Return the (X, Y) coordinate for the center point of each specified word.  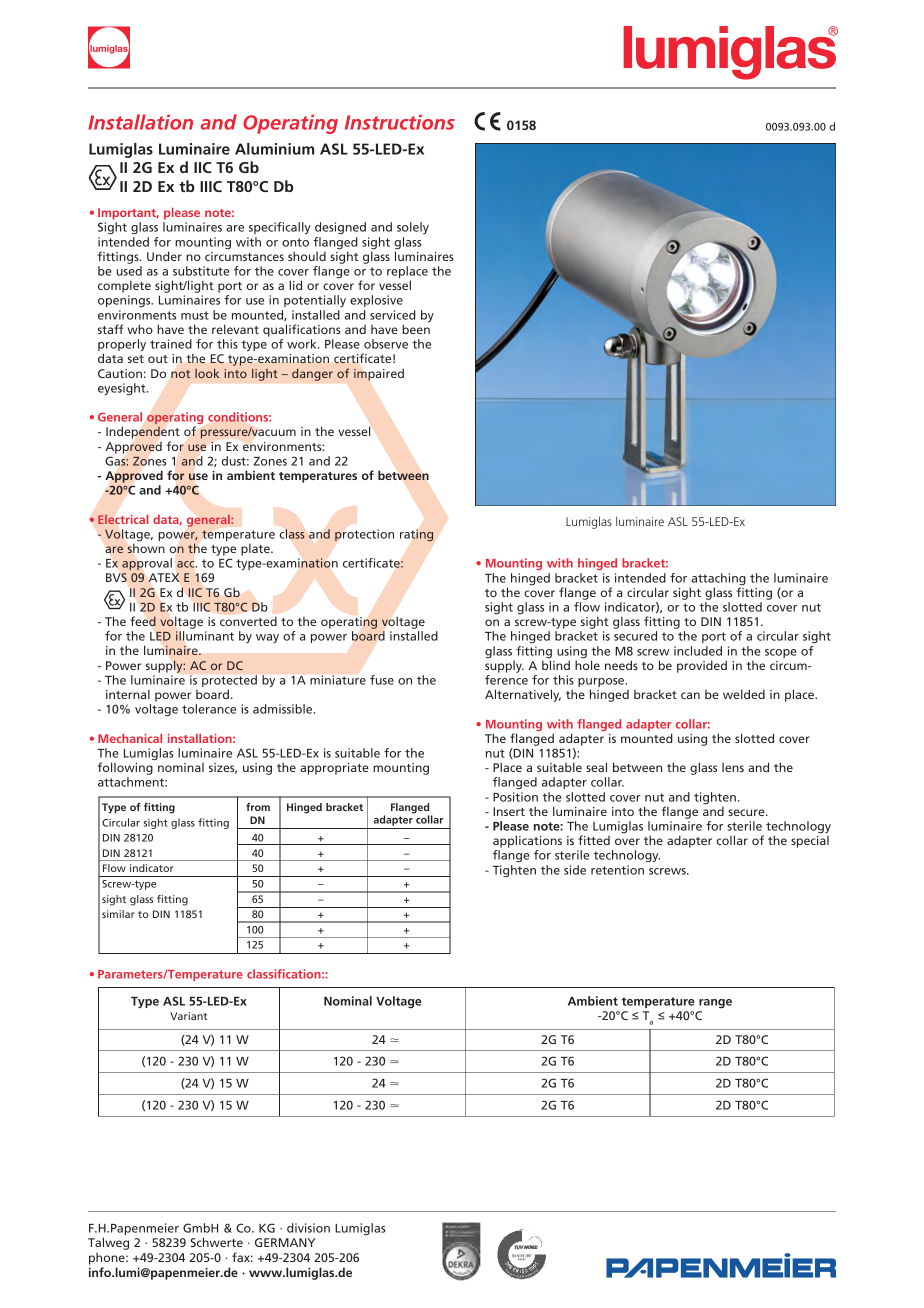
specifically (280, 228)
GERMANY (285, 1242)
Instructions (400, 122)
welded (744, 694)
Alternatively (523, 695)
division (308, 1228)
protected (229, 681)
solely (413, 228)
